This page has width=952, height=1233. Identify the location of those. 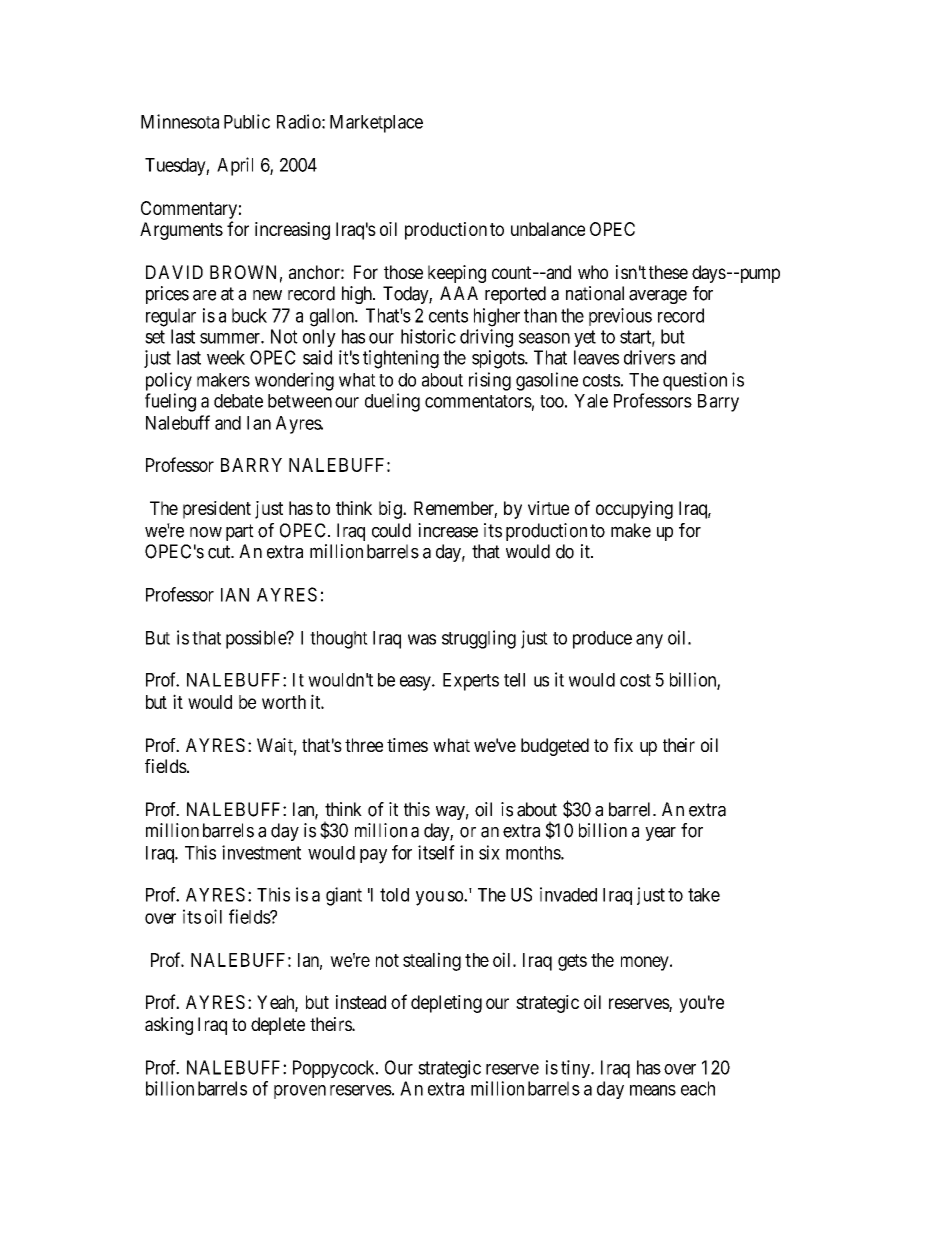
(403, 272).
